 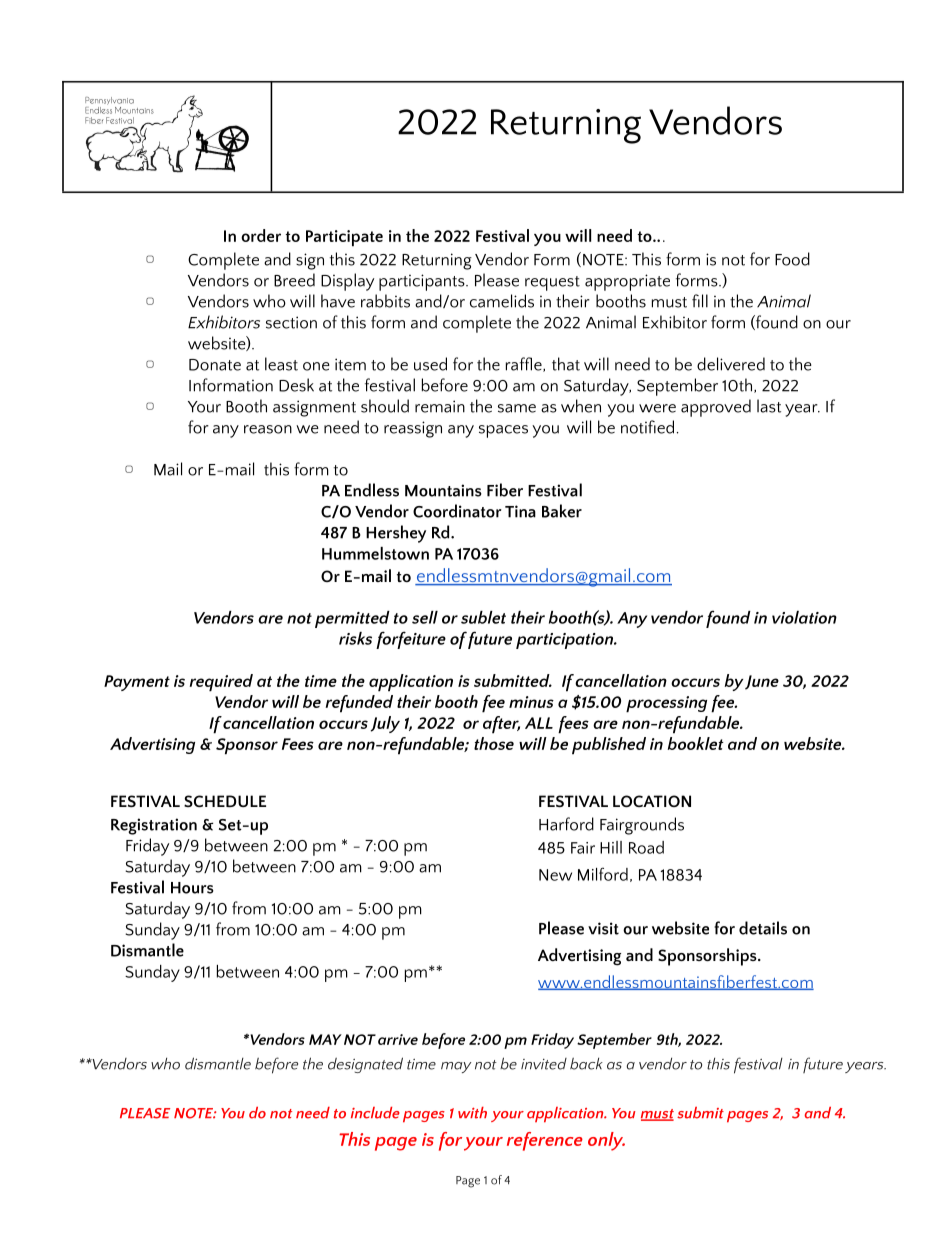 What do you see at coordinates (261, 235) in the document?
I see `order` at bounding box center [261, 235].
